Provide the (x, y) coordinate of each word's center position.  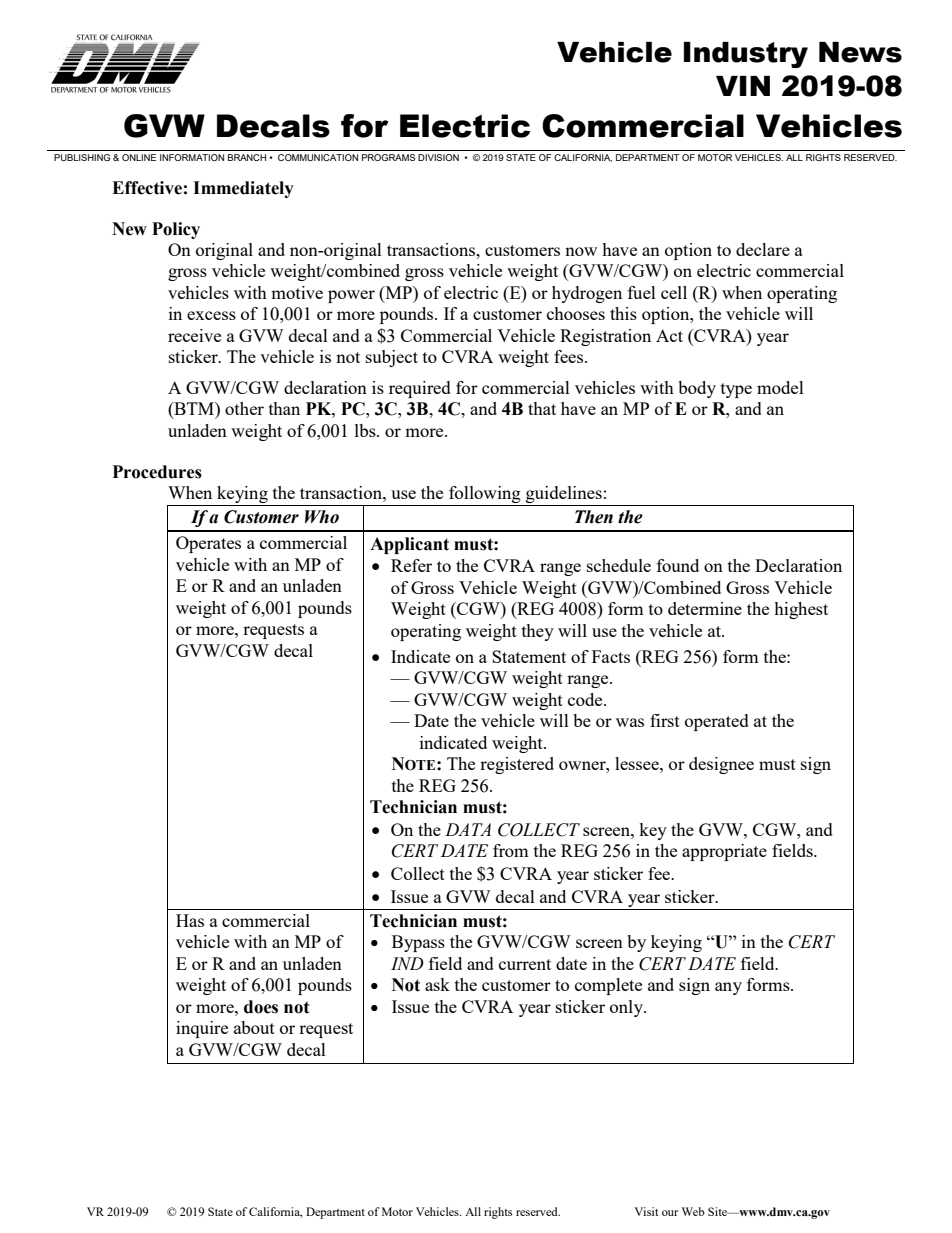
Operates (208, 544)
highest (801, 610)
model (780, 387)
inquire (202, 1029)
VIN (743, 86)
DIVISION (438, 157)
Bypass (418, 943)
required (420, 389)
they (538, 632)
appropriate (724, 852)
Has (190, 920)
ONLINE (139, 157)
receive (194, 335)
